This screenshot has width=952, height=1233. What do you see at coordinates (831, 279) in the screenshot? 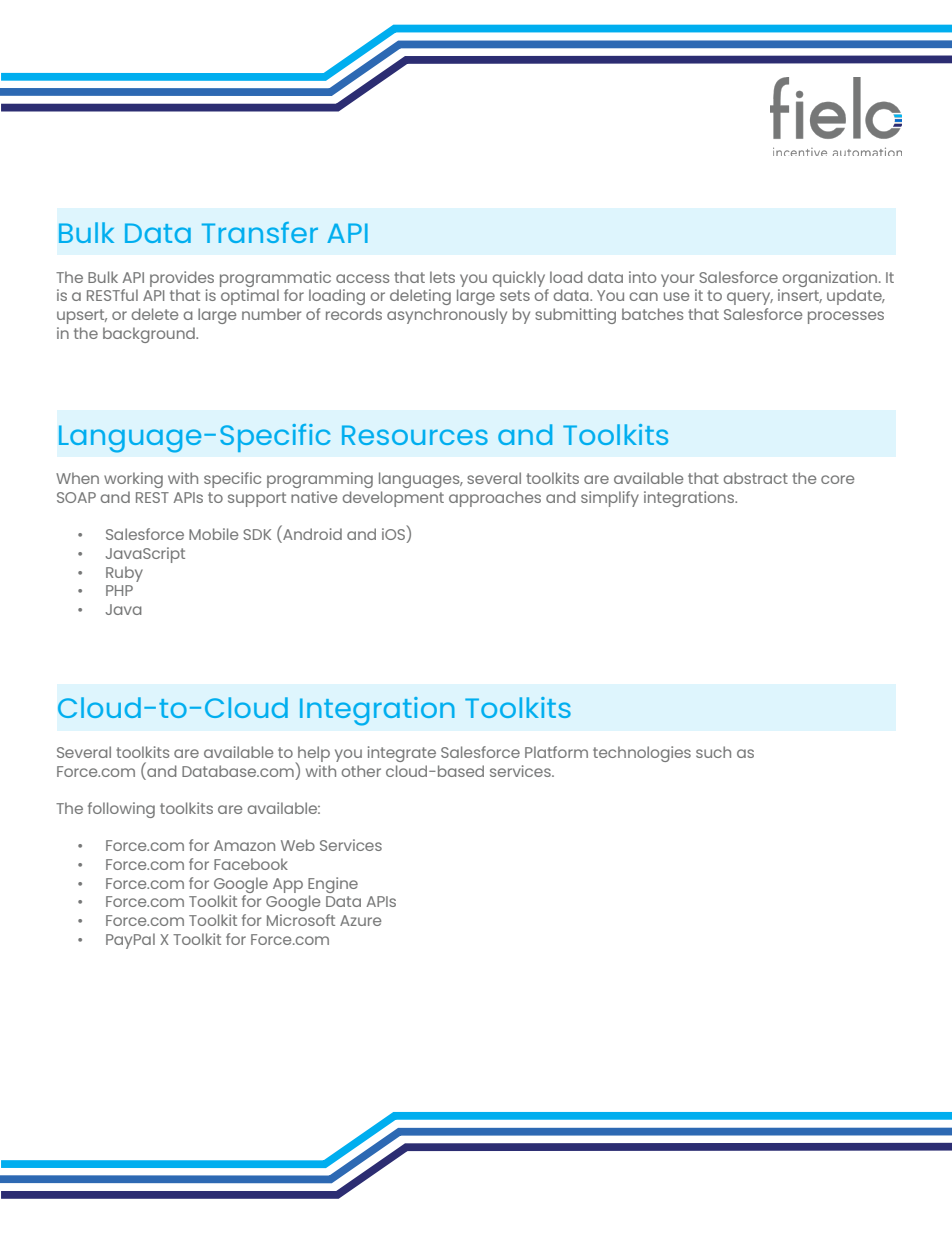
I see `organization` at bounding box center [831, 279].
